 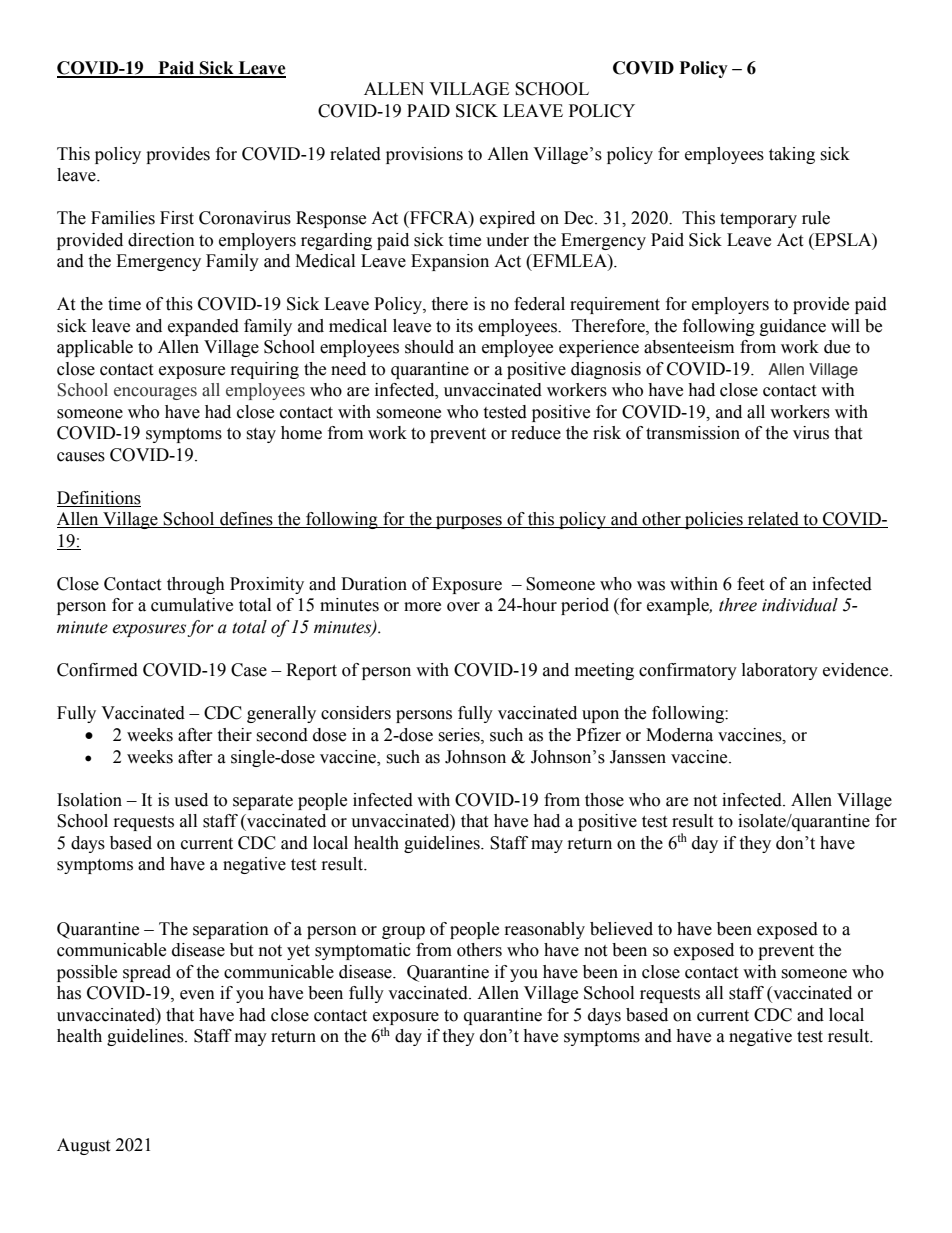 What do you see at coordinates (99, 499) in the page?
I see `Definitions` at bounding box center [99, 499].
